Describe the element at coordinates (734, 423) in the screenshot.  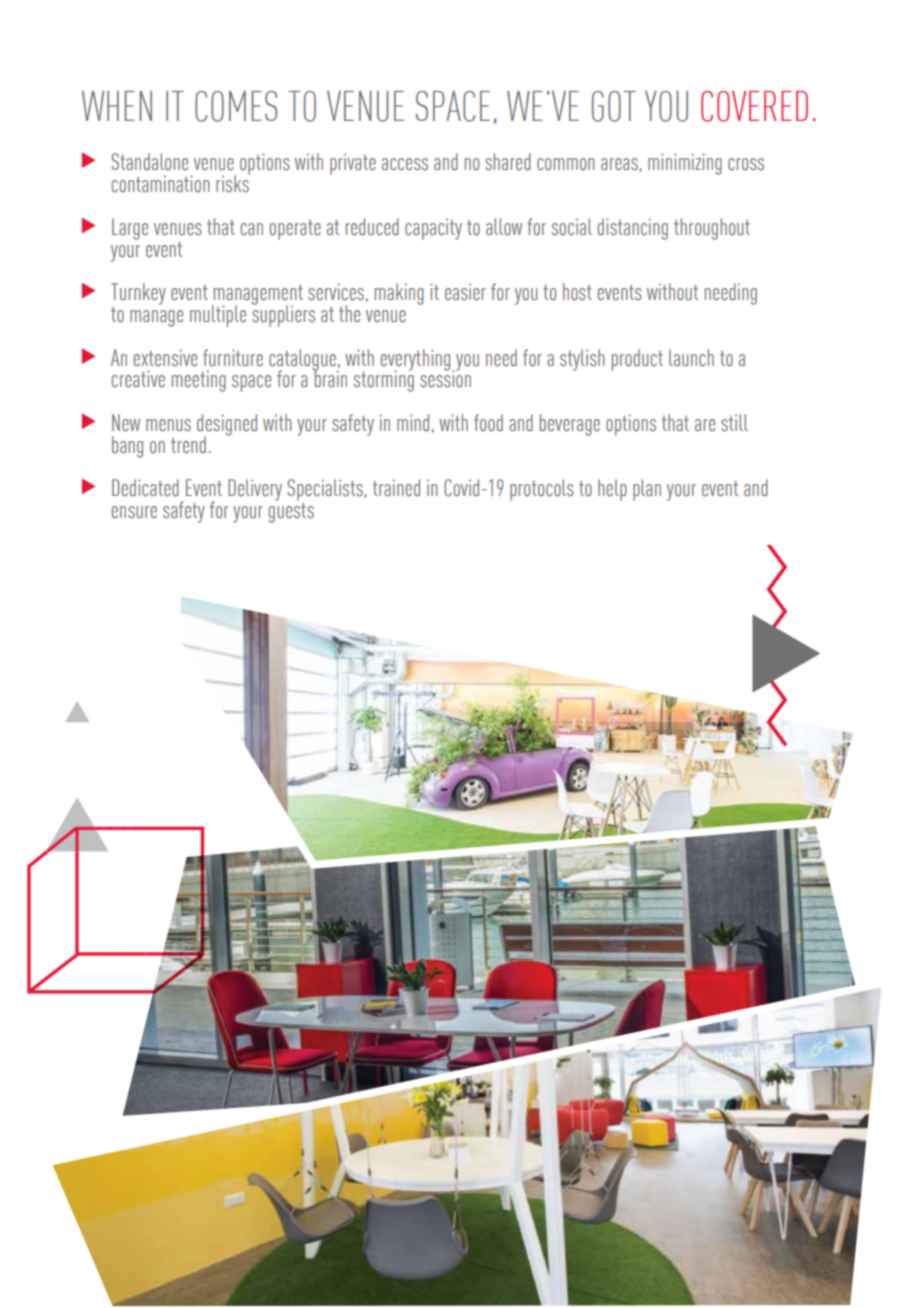
I see `still` at that location.
